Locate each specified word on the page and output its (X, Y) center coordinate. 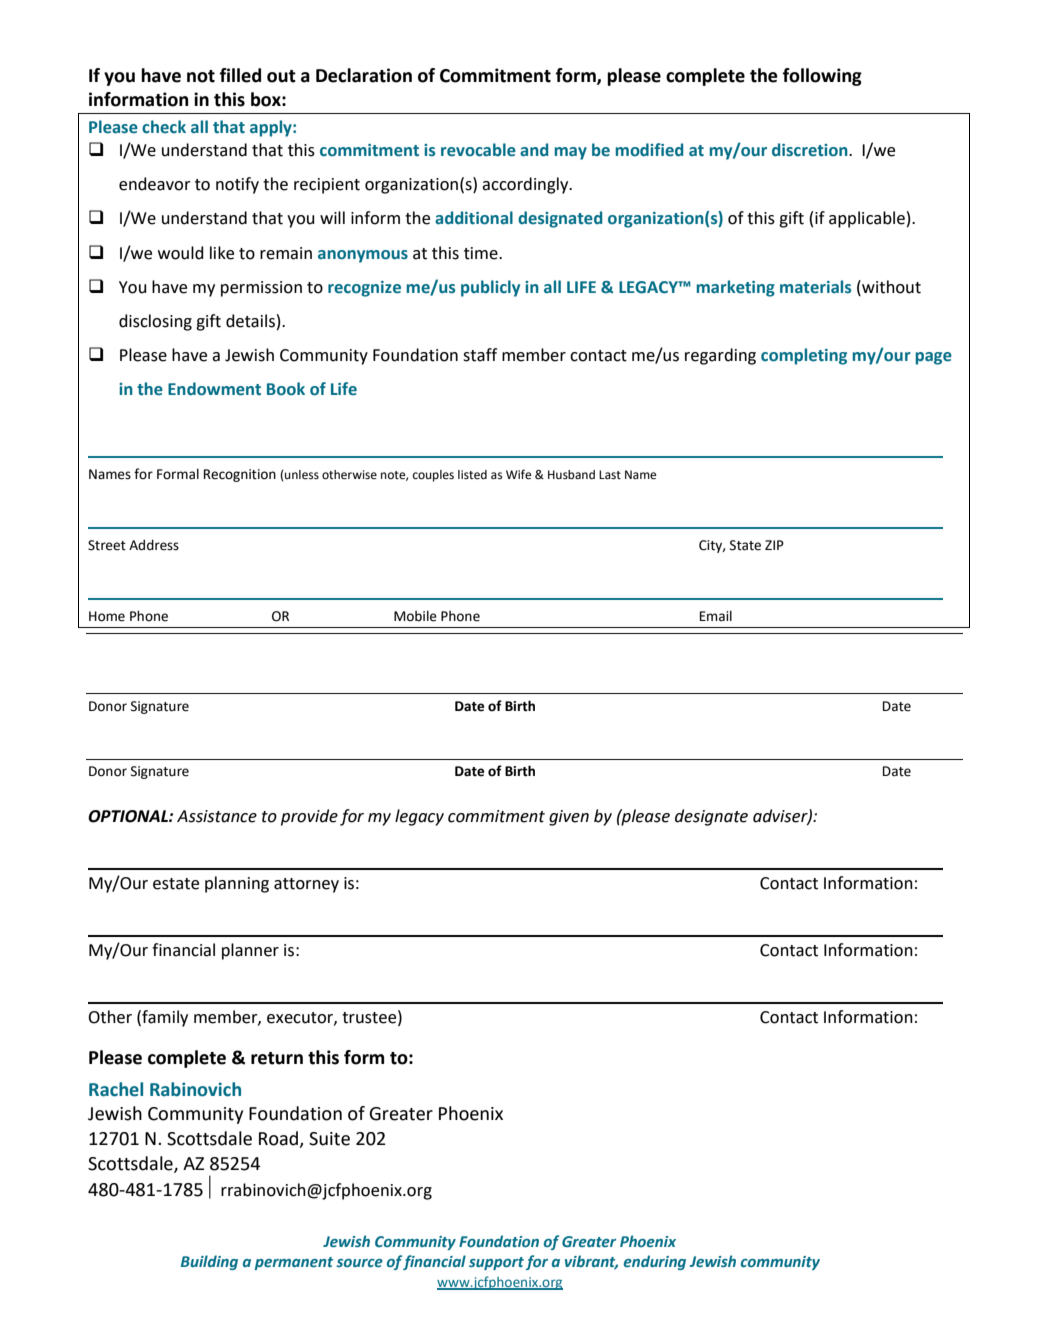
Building (209, 1262)
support (496, 1263)
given (569, 818)
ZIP (774, 545)
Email (716, 616)
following (822, 77)
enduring (655, 1262)
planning (237, 884)
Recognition (240, 475)
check (164, 127)
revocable (478, 150)
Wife (518, 474)
